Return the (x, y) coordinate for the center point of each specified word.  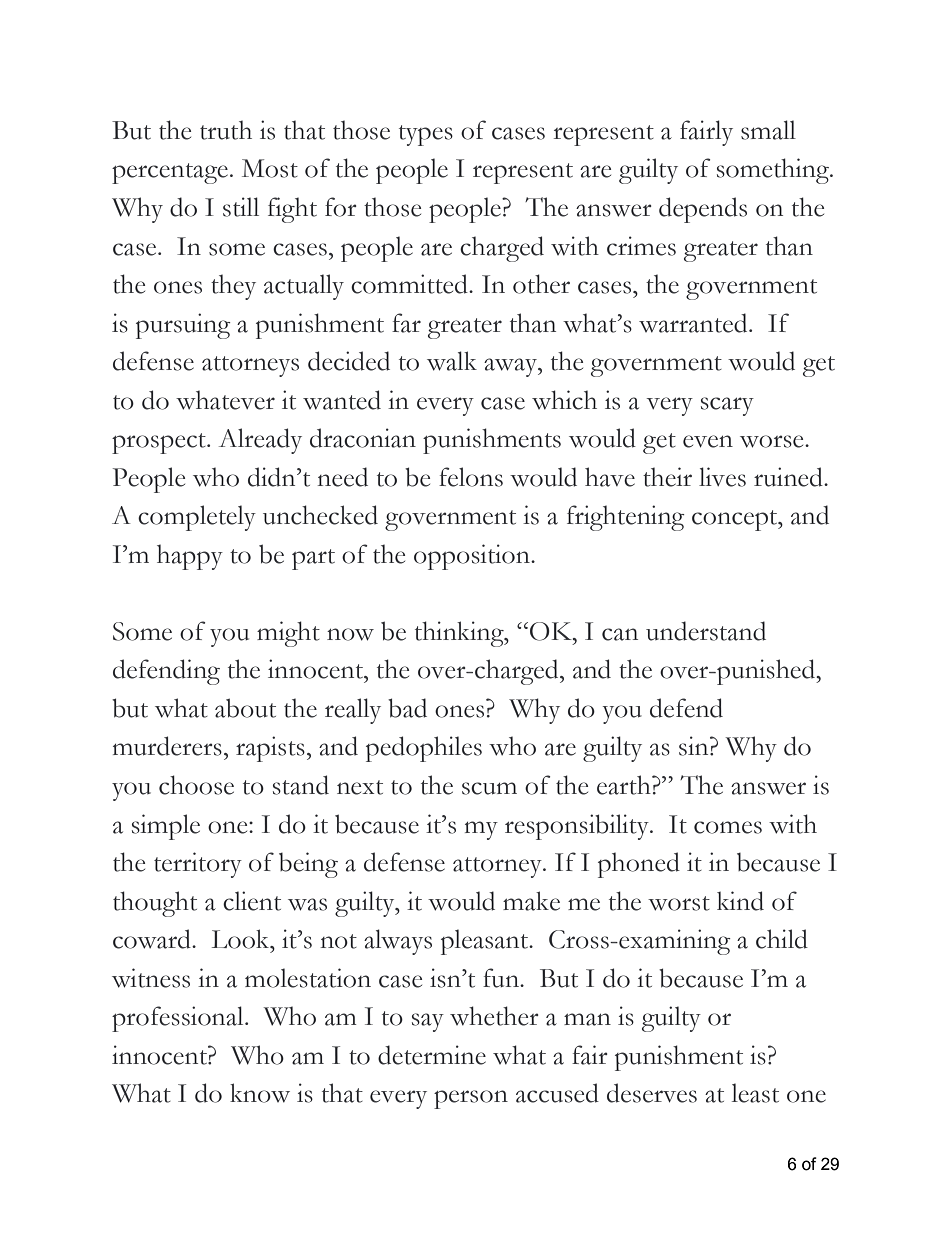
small (768, 130)
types (426, 135)
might (288, 634)
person (471, 1099)
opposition (473, 557)
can (620, 634)
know (260, 1093)
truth (226, 130)
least (755, 1093)
